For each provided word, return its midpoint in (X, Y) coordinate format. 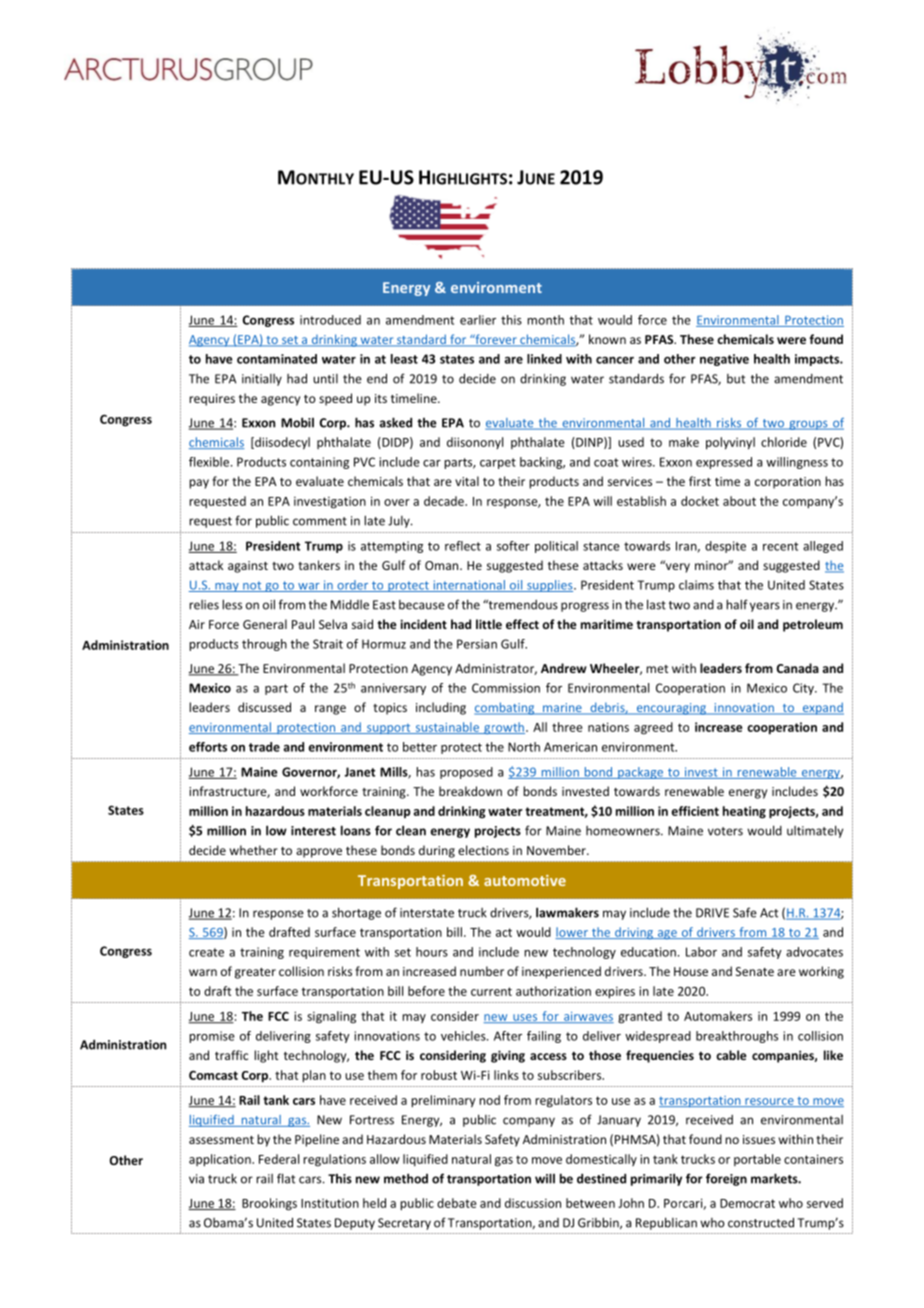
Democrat (747, 1203)
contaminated (277, 359)
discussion (533, 1203)
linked (544, 359)
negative (724, 360)
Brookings (269, 1204)
